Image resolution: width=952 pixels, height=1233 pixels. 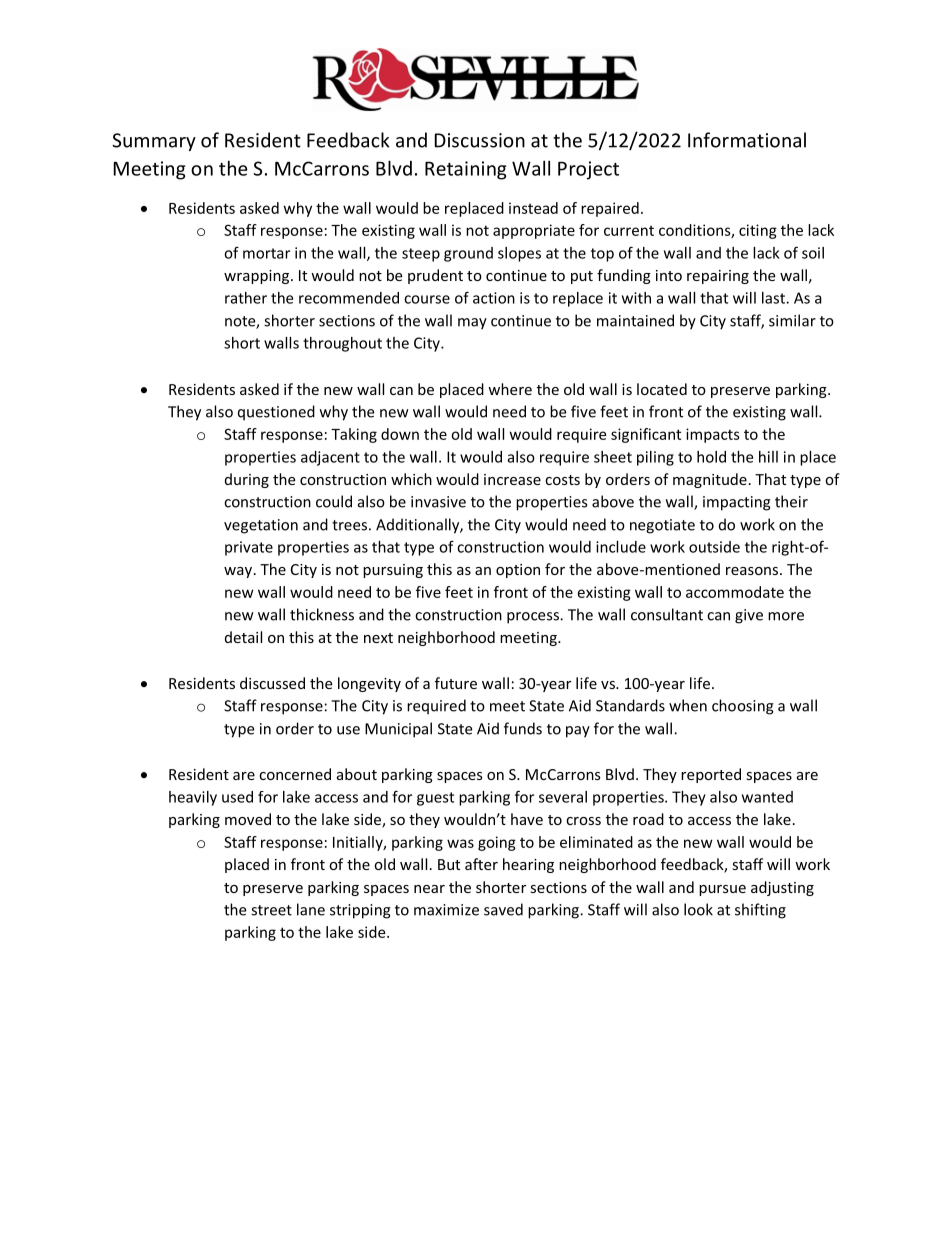 I want to click on street, so click(x=271, y=910).
